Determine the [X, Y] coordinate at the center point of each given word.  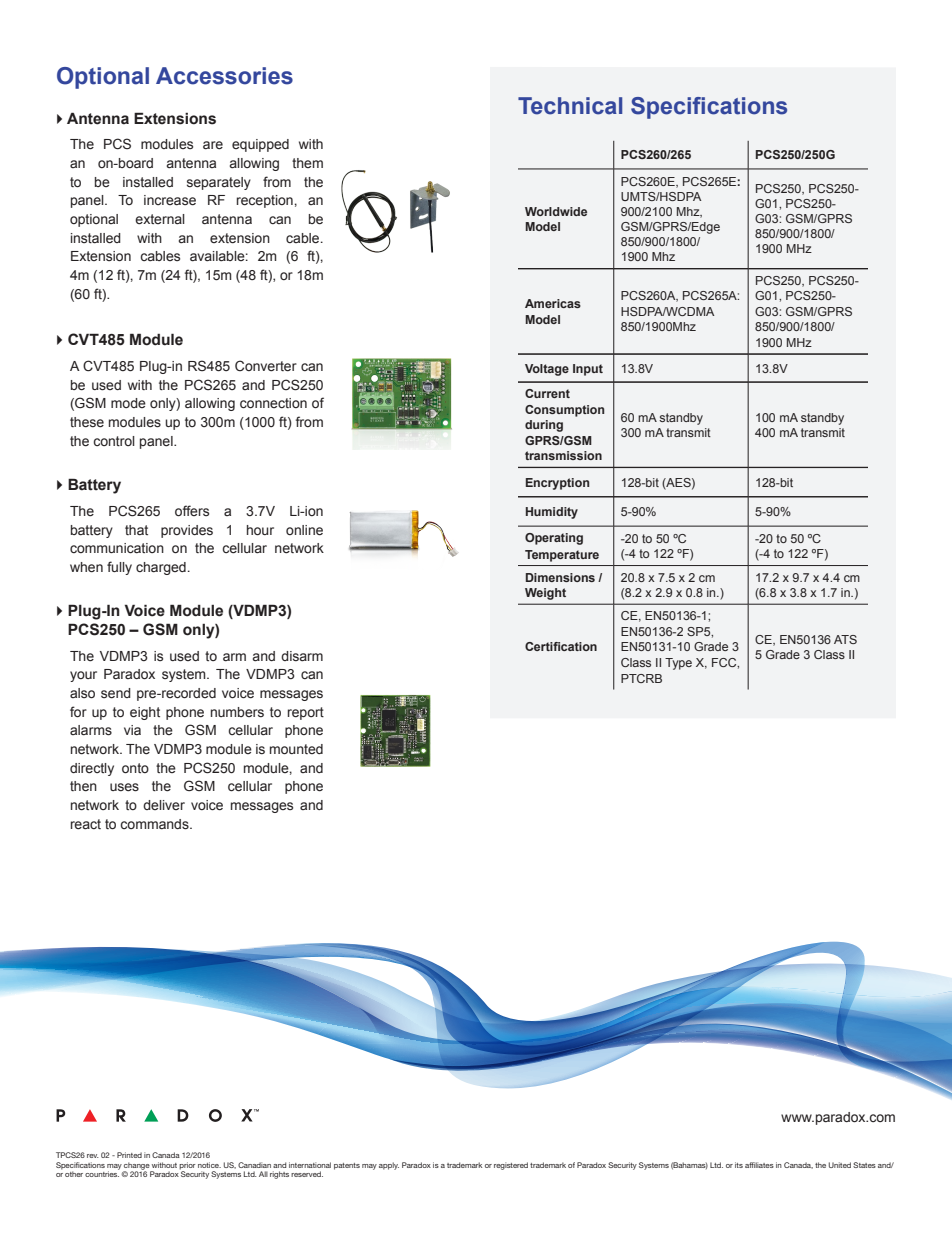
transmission [563, 455]
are [213, 145]
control [114, 441]
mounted [296, 749]
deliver [164, 805]
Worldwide [556, 211]
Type [678, 664]
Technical [570, 106]
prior [187, 1167]
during [544, 426]
